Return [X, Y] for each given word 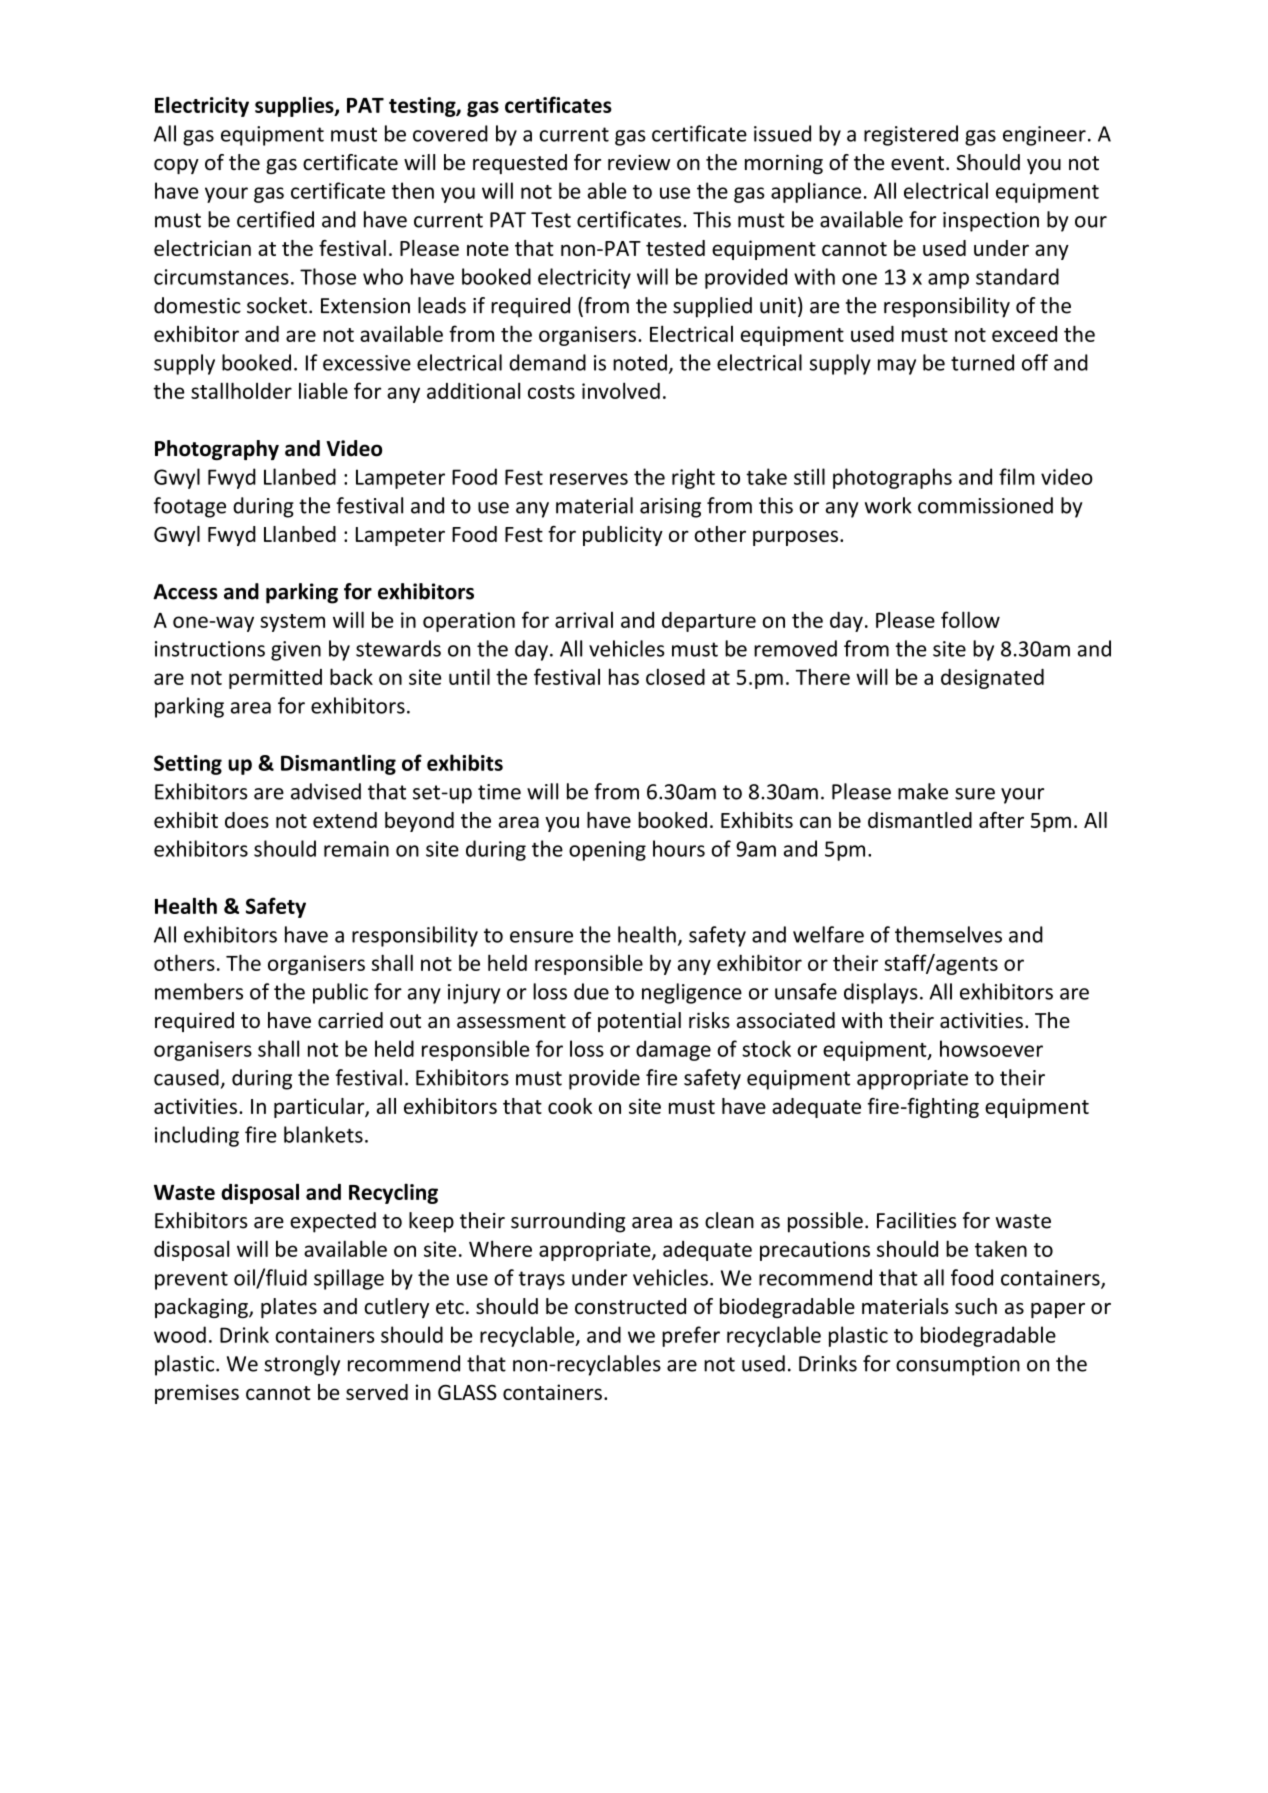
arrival [584, 620]
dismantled [920, 820]
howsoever [991, 1048]
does [247, 820]
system [292, 623]
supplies [295, 106]
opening [607, 851]
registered [911, 135]
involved [621, 390]
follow [970, 619]
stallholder [241, 390]
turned [982, 362]
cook [570, 1106]
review [639, 163]
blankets [323, 1134]
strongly [302, 1365]
